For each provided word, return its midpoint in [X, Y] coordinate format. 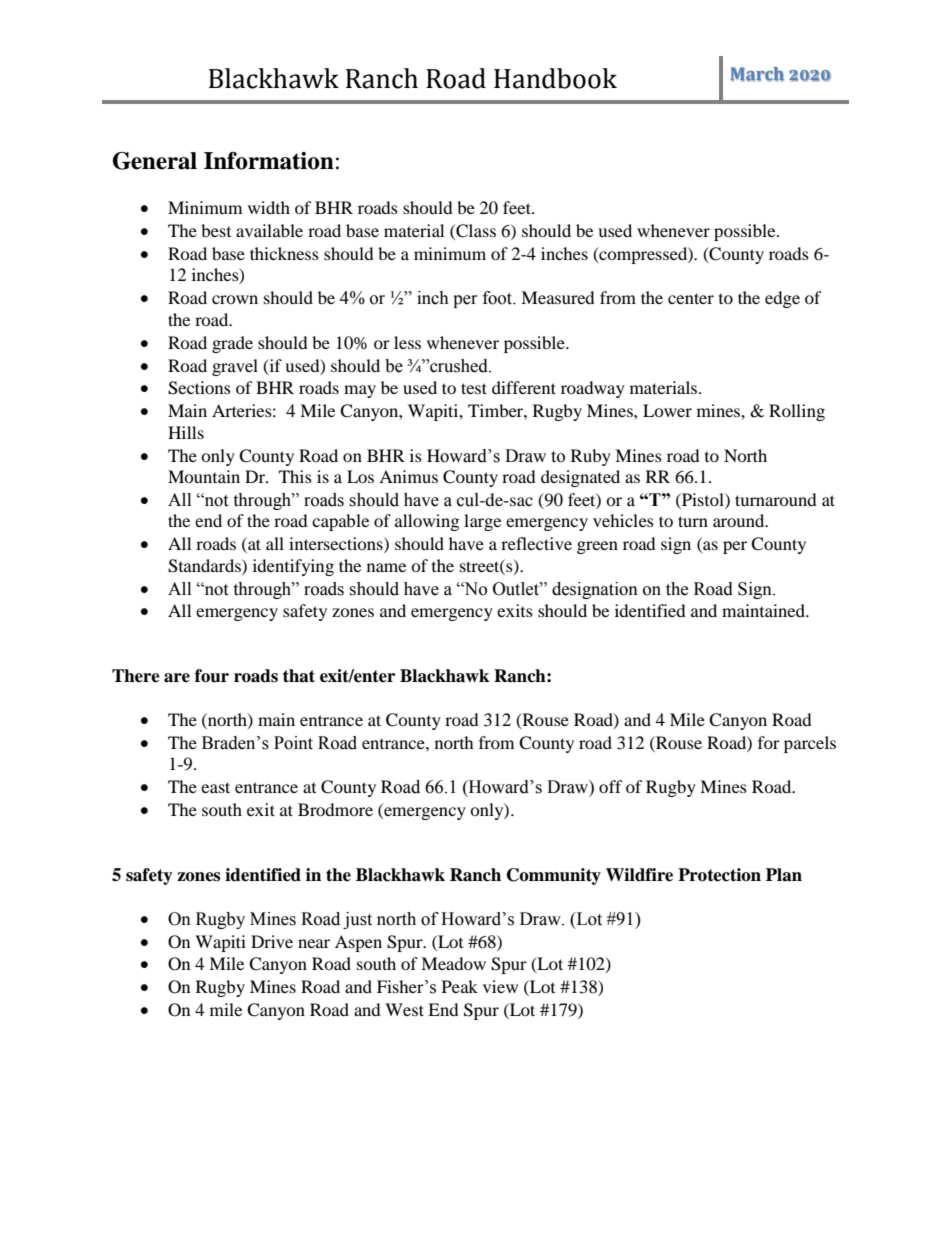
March [757, 74]
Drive [272, 941]
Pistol [703, 499]
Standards [205, 566]
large [482, 522]
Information [269, 161]
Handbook [555, 78]
